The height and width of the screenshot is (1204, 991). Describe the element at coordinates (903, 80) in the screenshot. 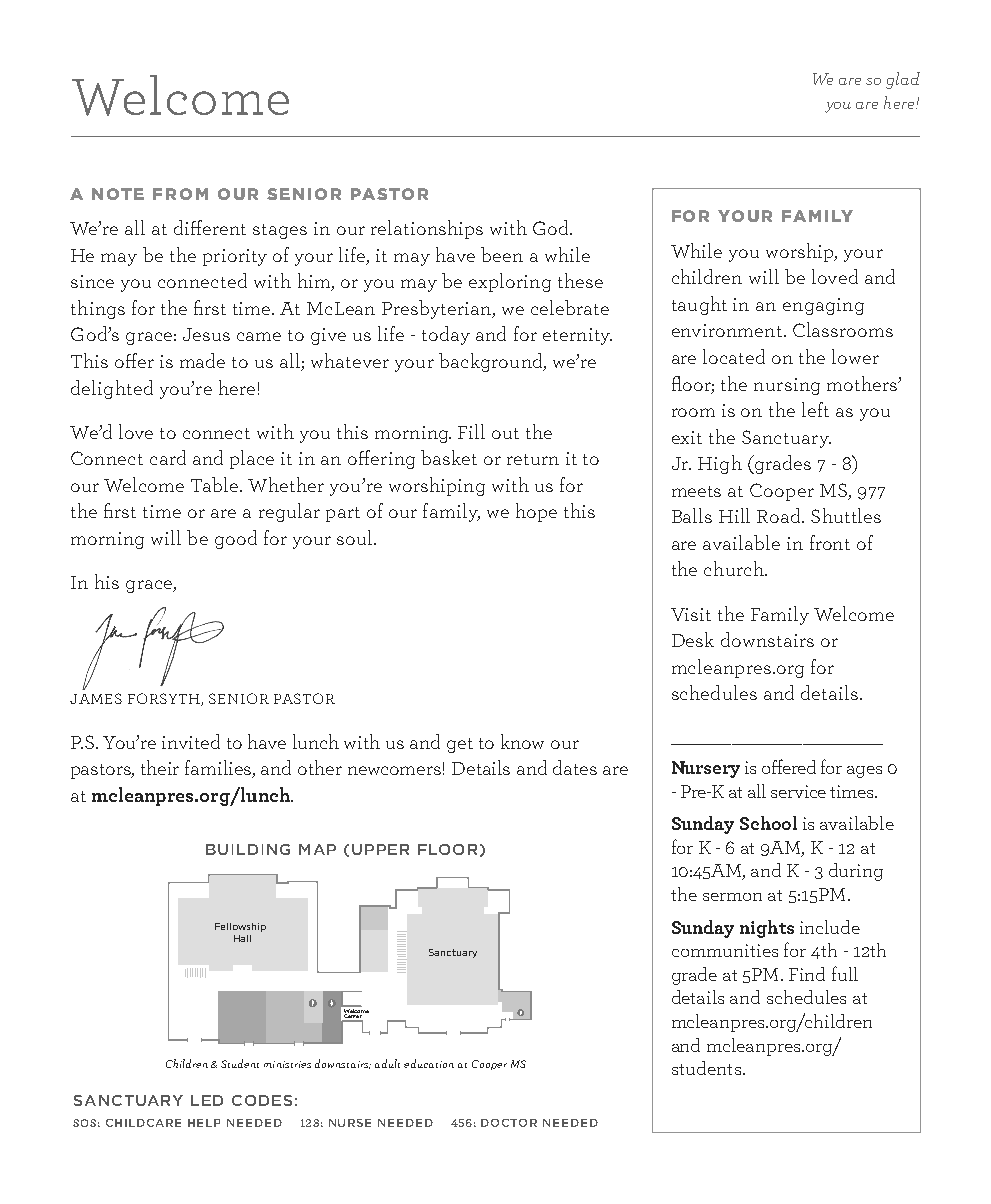

I see `glad` at that location.
